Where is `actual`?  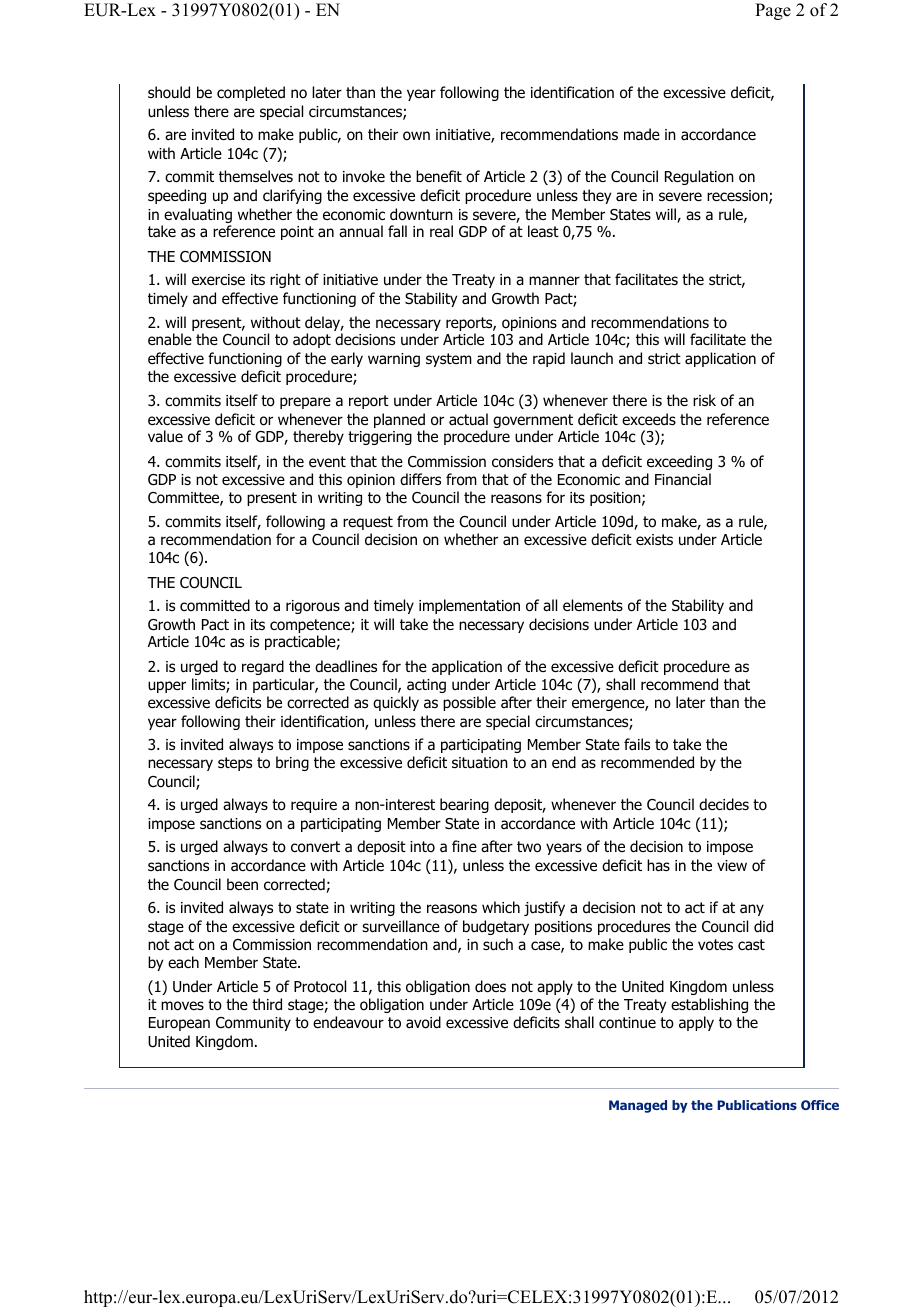 actual is located at coordinates (468, 419).
